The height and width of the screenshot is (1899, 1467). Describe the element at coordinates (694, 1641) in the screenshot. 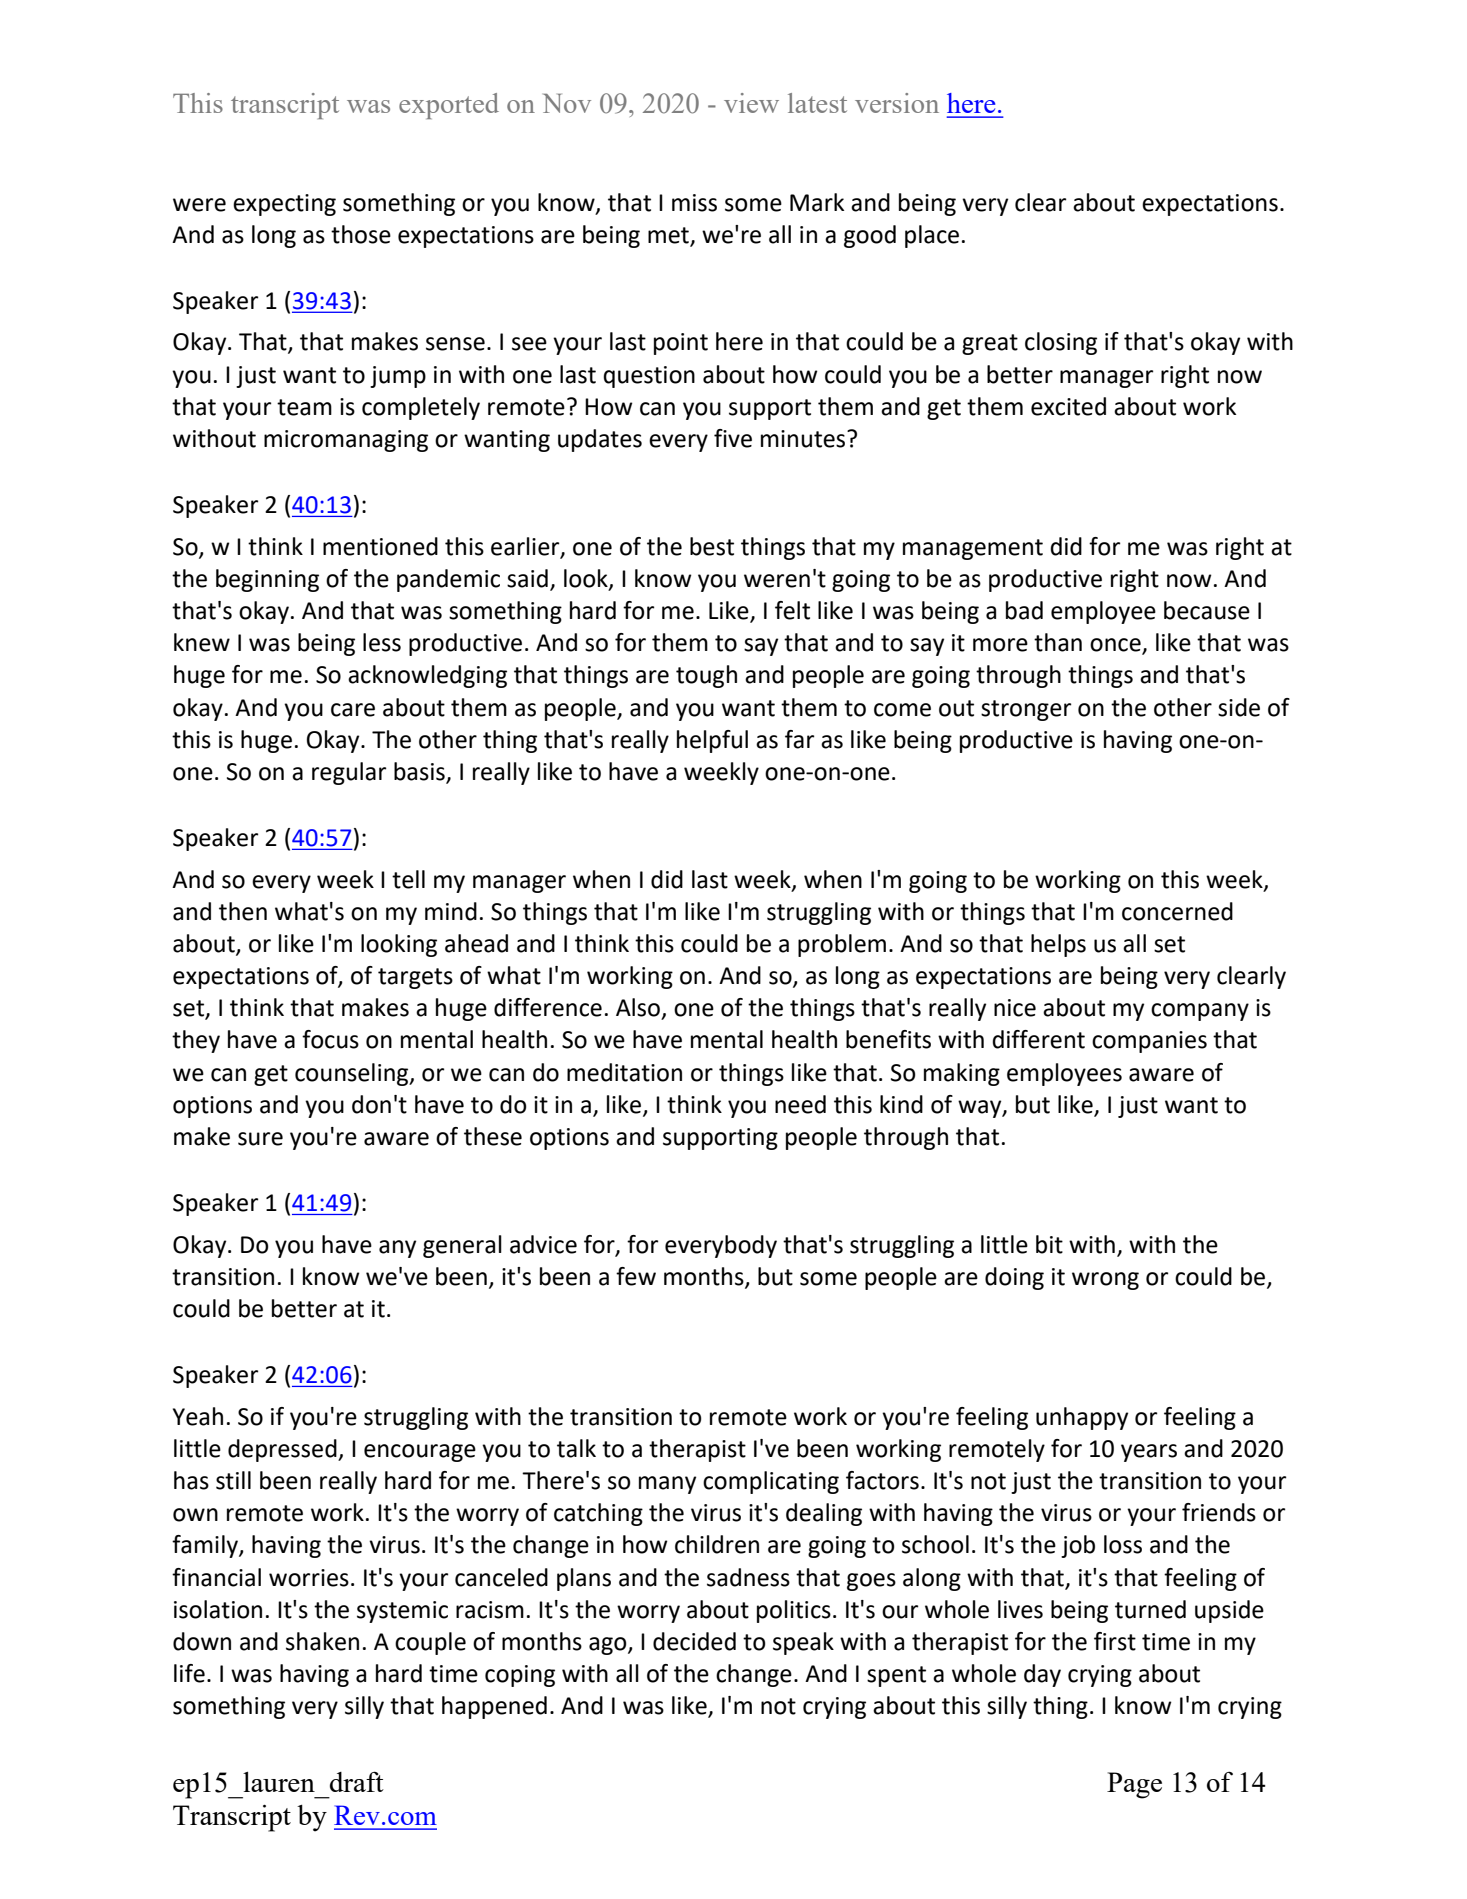

I see `decided` at that location.
